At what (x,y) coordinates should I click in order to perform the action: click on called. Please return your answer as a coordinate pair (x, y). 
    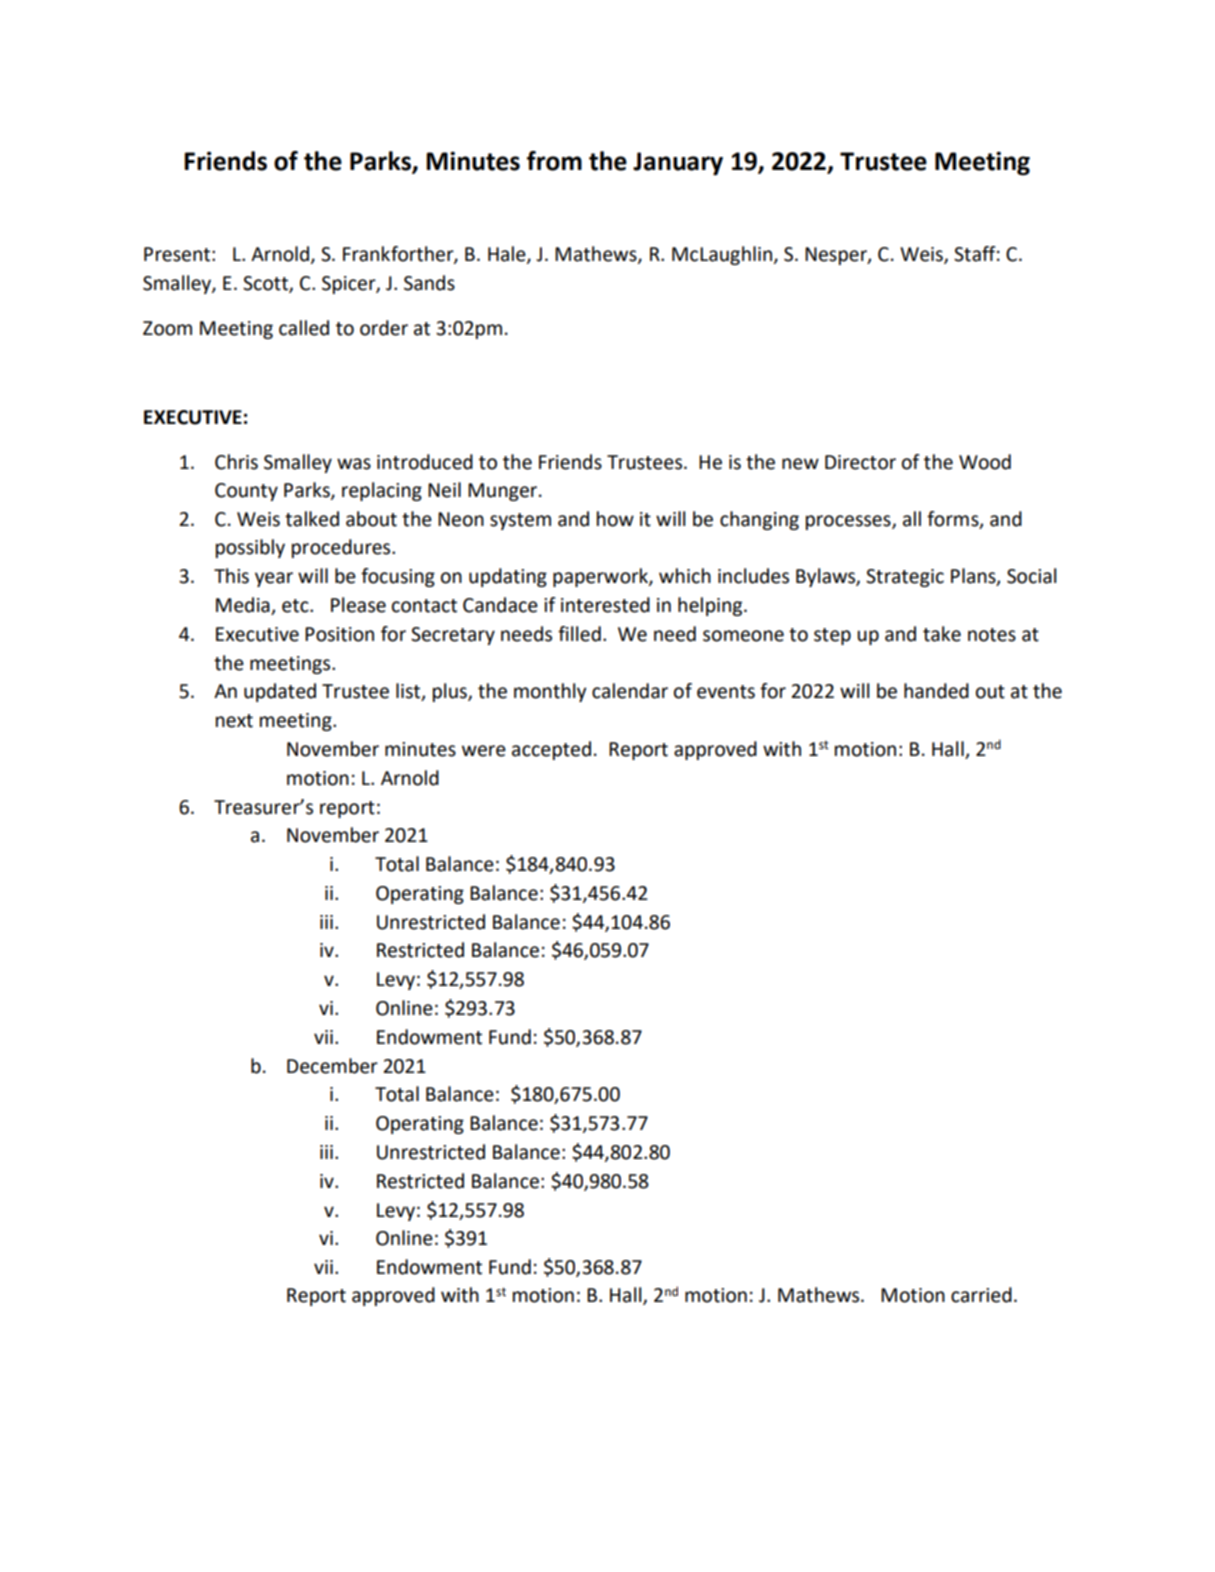
    Looking at the image, I should click on (304, 328).
